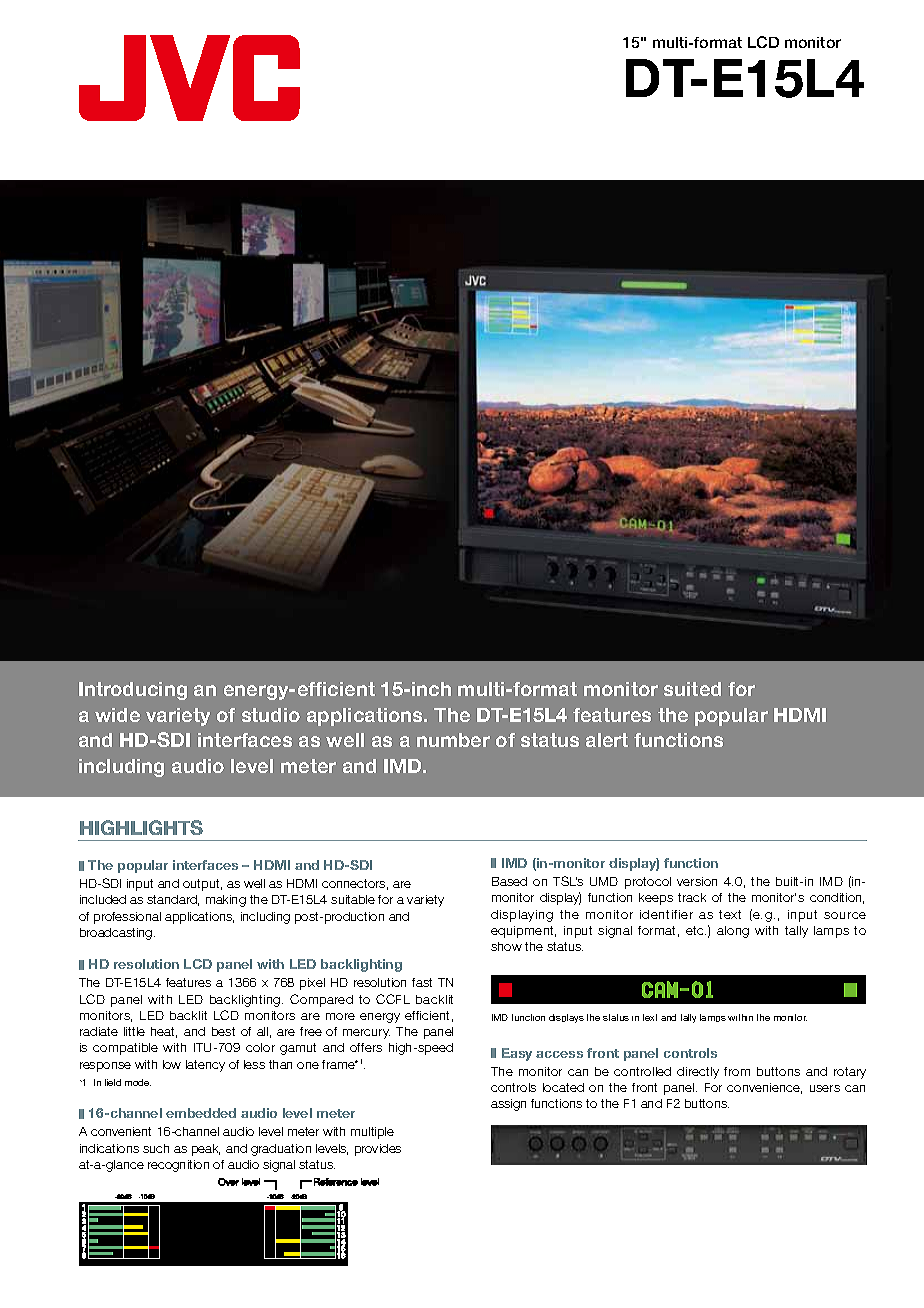 The height and width of the page is (1308, 924). I want to click on making, so click(226, 901).
